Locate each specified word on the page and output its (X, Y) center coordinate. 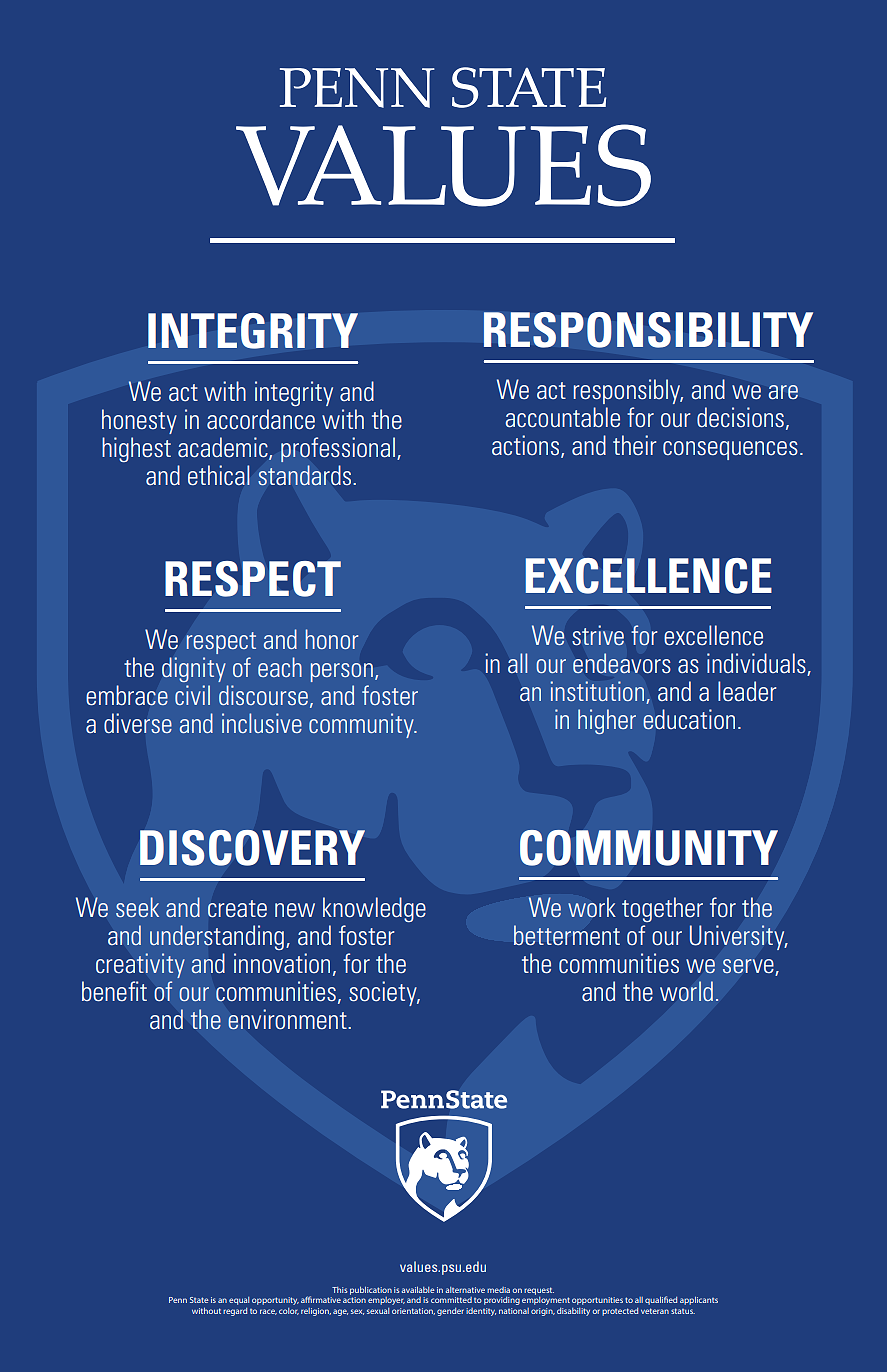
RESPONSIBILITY (648, 330)
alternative (465, 1290)
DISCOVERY (252, 848)
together (662, 909)
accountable (562, 417)
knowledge (374, 909)
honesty (139, 421)
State (199, 1300)
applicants (699, 1301)
